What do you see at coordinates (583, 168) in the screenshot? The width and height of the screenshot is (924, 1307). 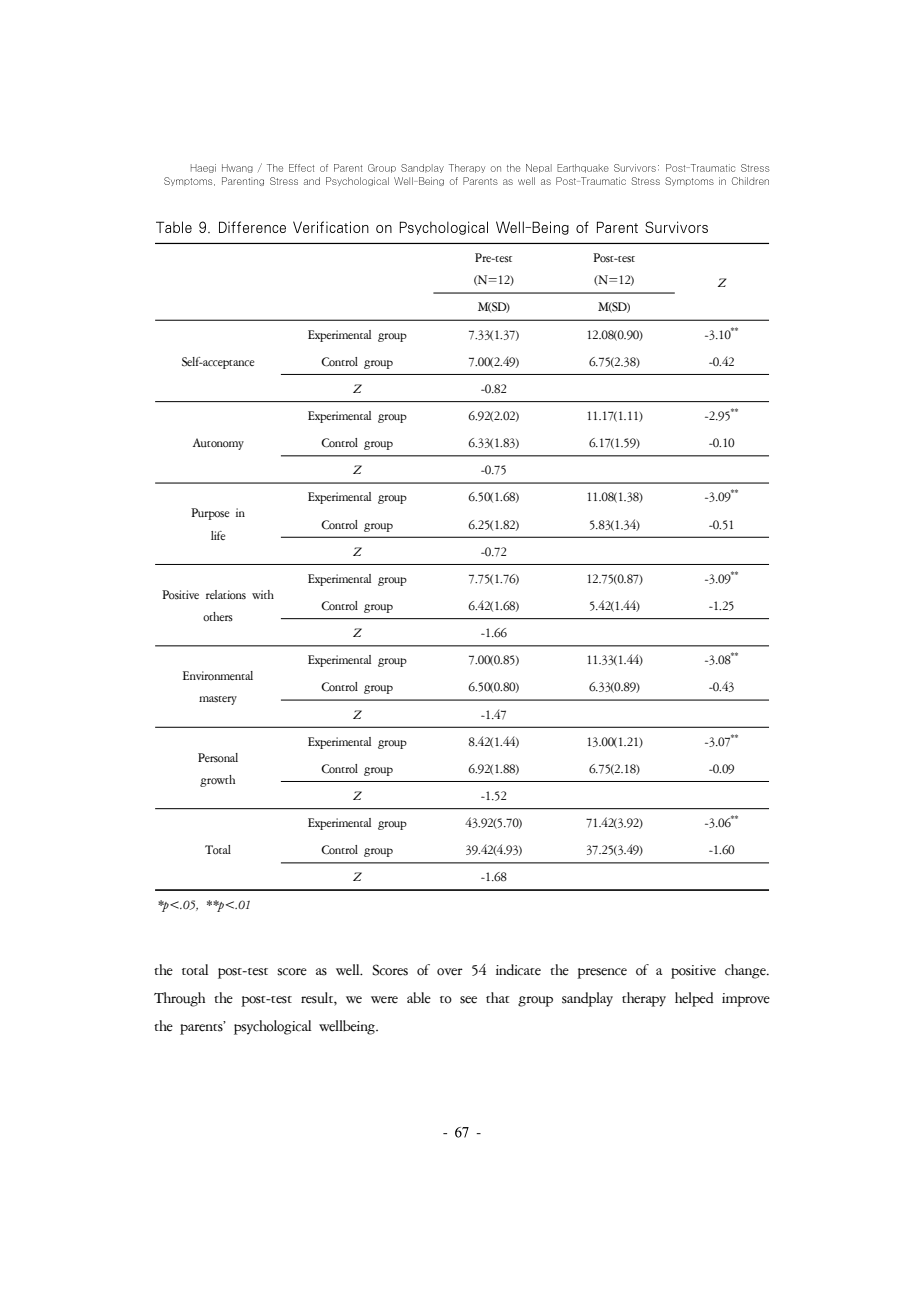 I see `Earthquake` at bounding box center [583, 168].
